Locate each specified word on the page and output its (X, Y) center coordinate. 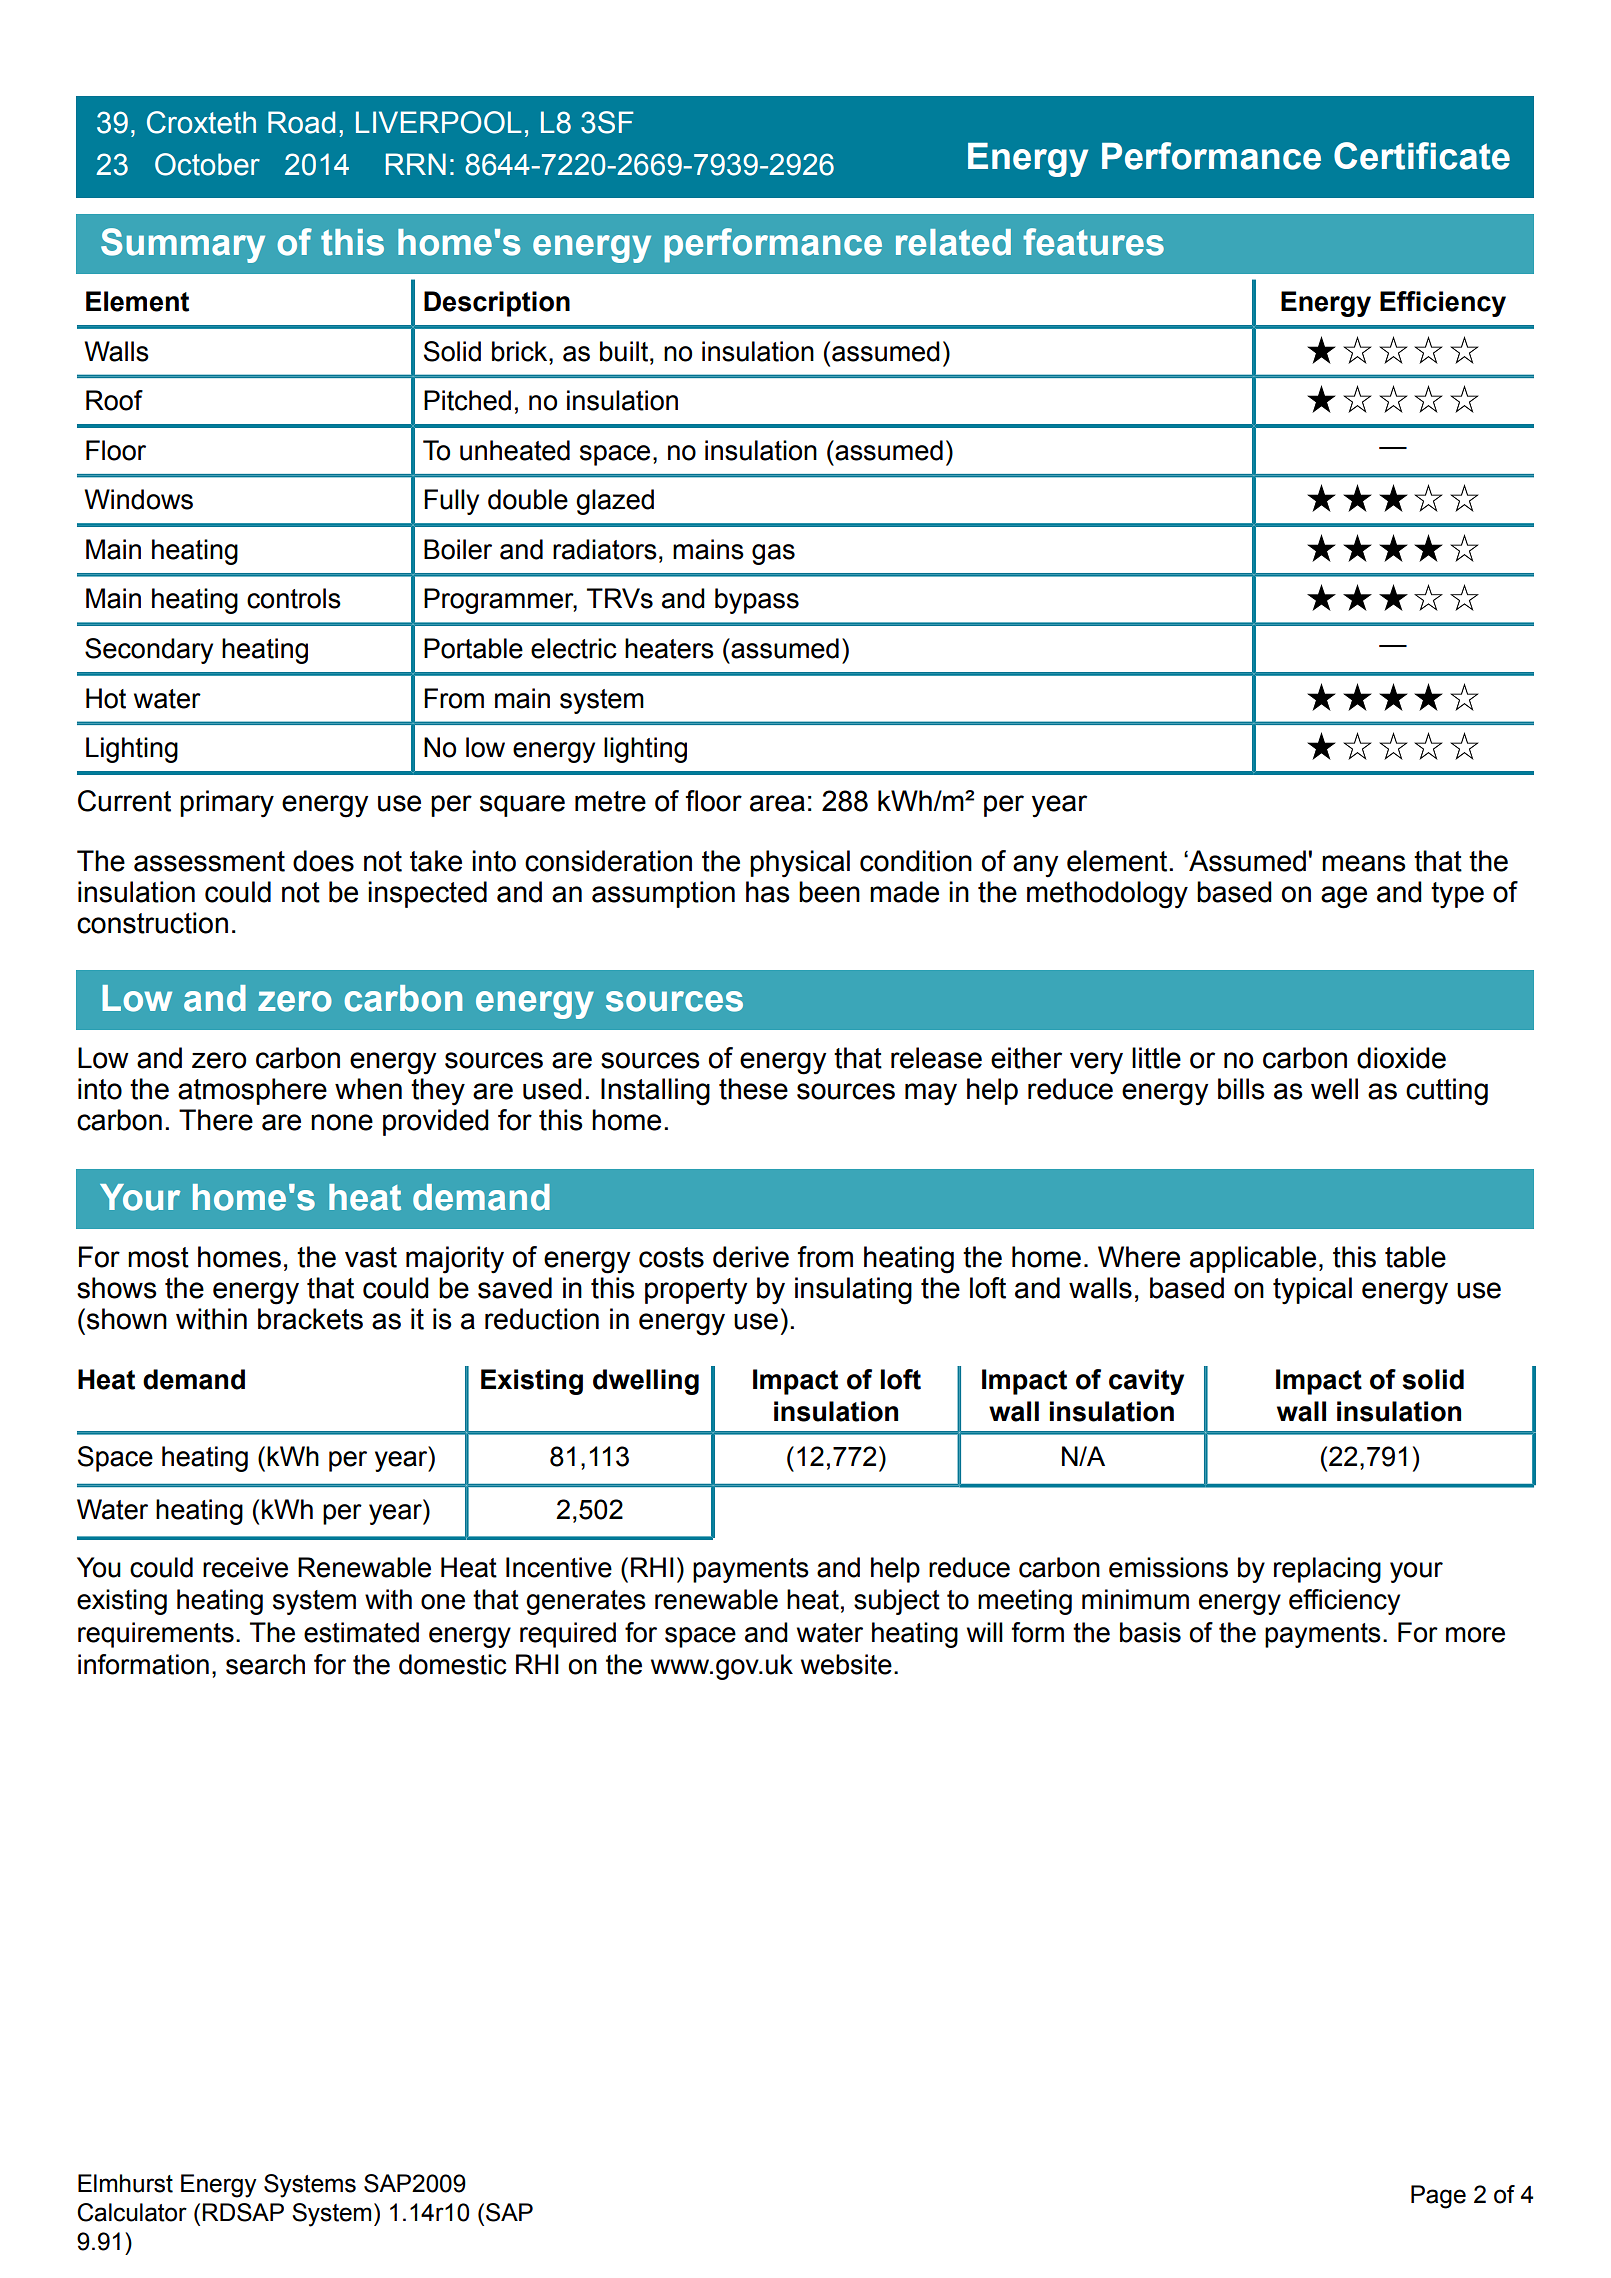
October (207, 164)
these (753, 1089)
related (953, 242)
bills (1241, 1089)
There (216, 1120)
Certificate (1422, 156)
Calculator (132, 2212)
